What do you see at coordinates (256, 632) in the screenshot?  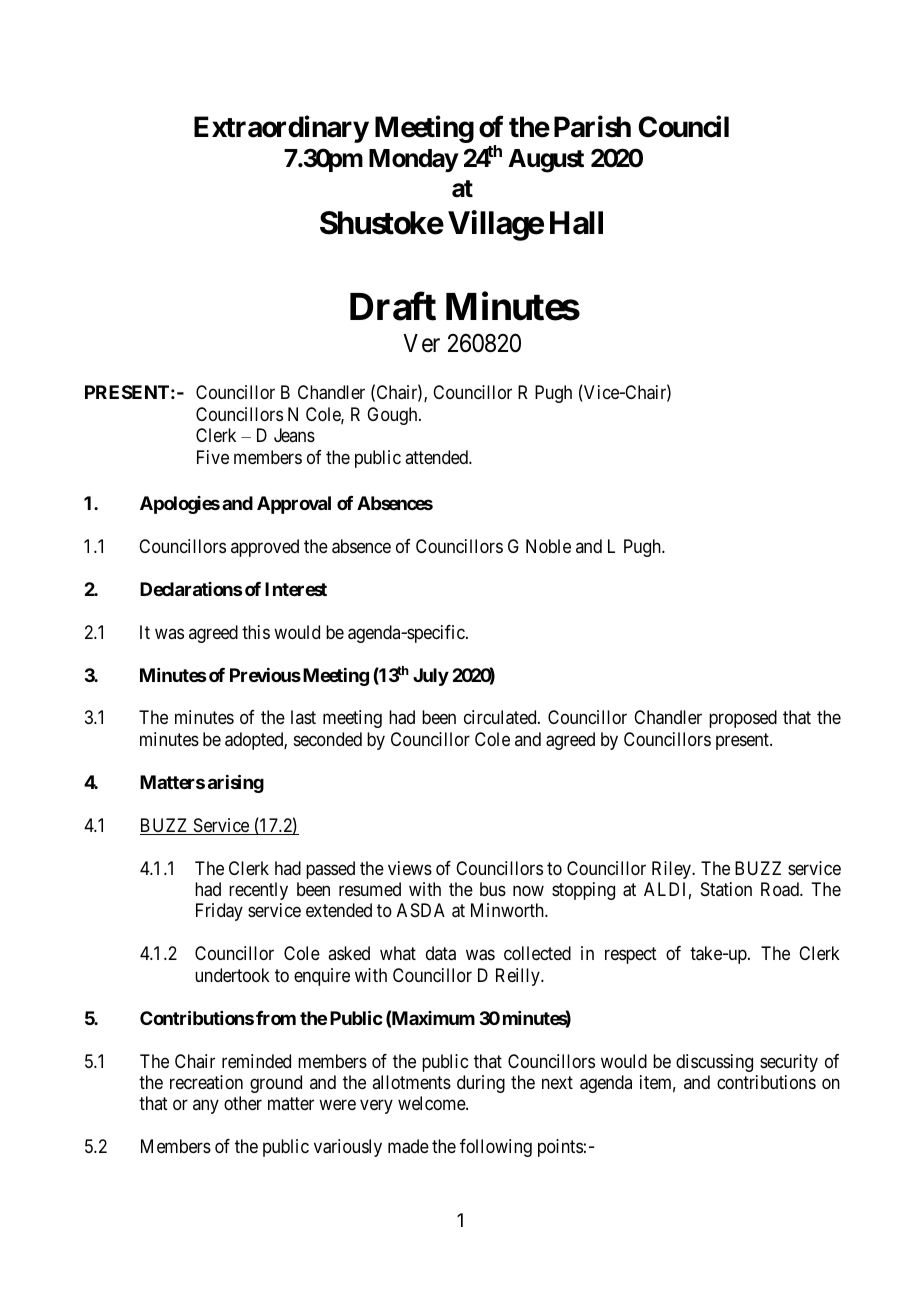 I see `this` at bounding box center [256, 632].
